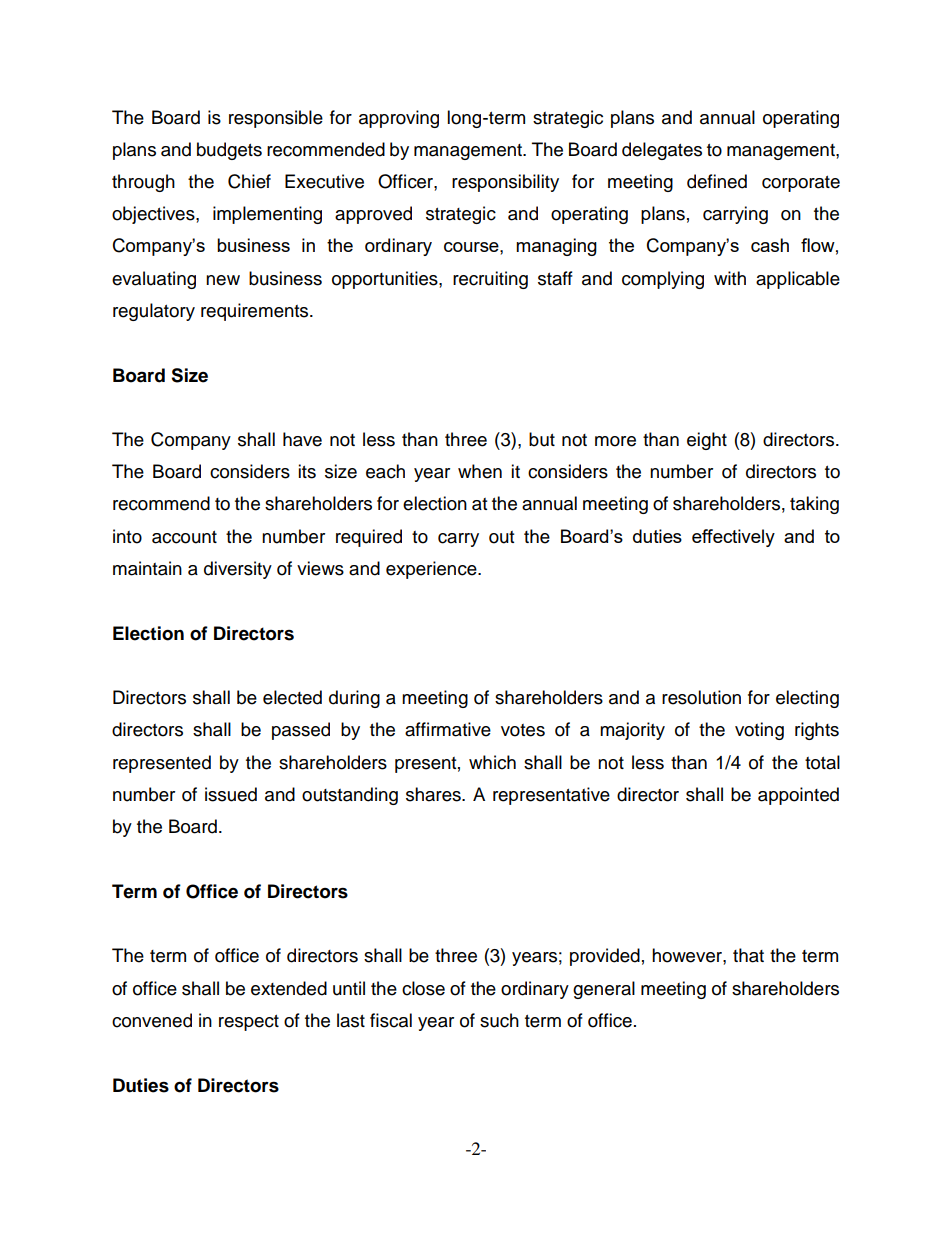  What do you see at coordinates (733, 538) in the image?
I see `effectively` at bounding box center [733, 538].
